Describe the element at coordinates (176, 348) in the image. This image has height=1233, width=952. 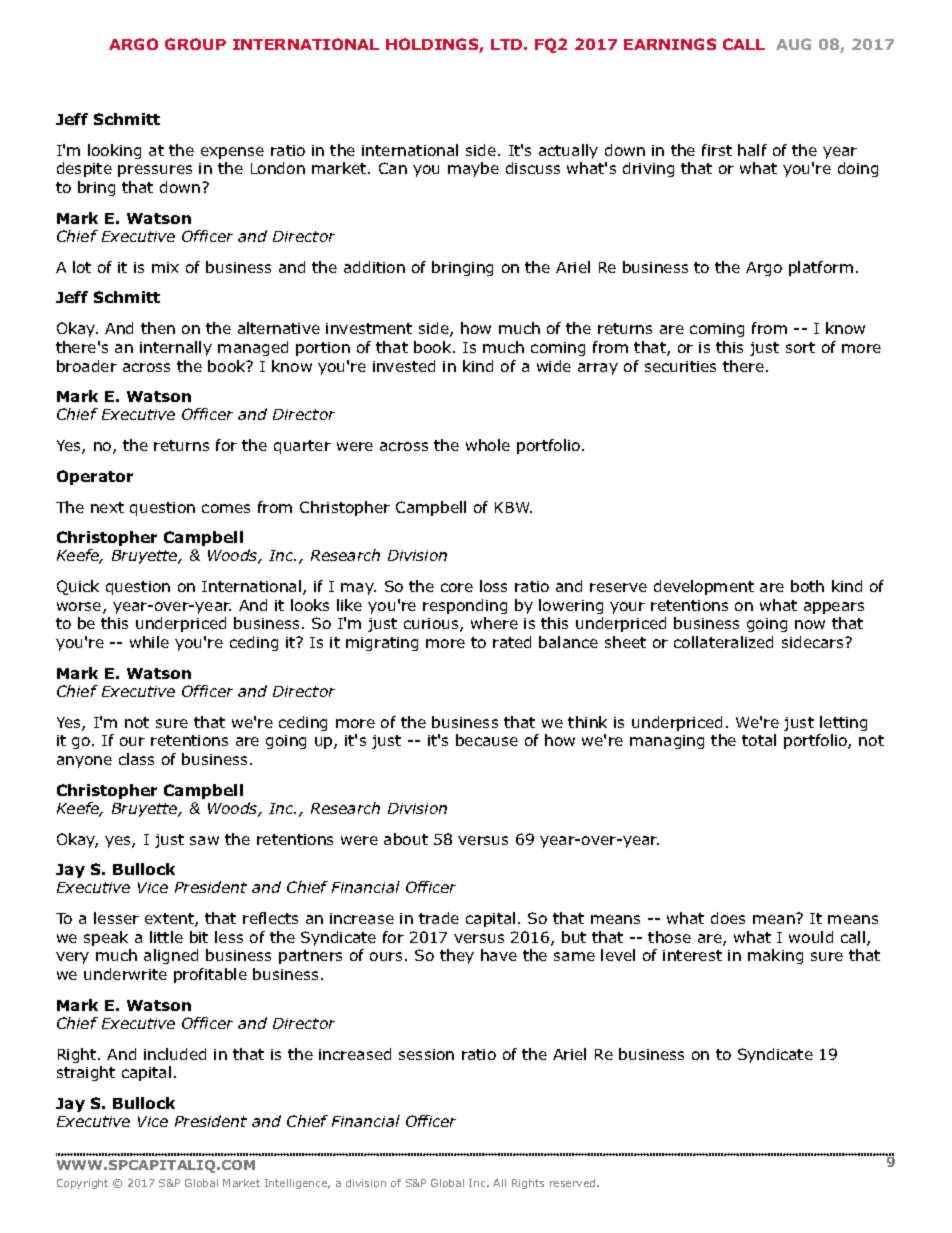
I see `internally` at that location.
